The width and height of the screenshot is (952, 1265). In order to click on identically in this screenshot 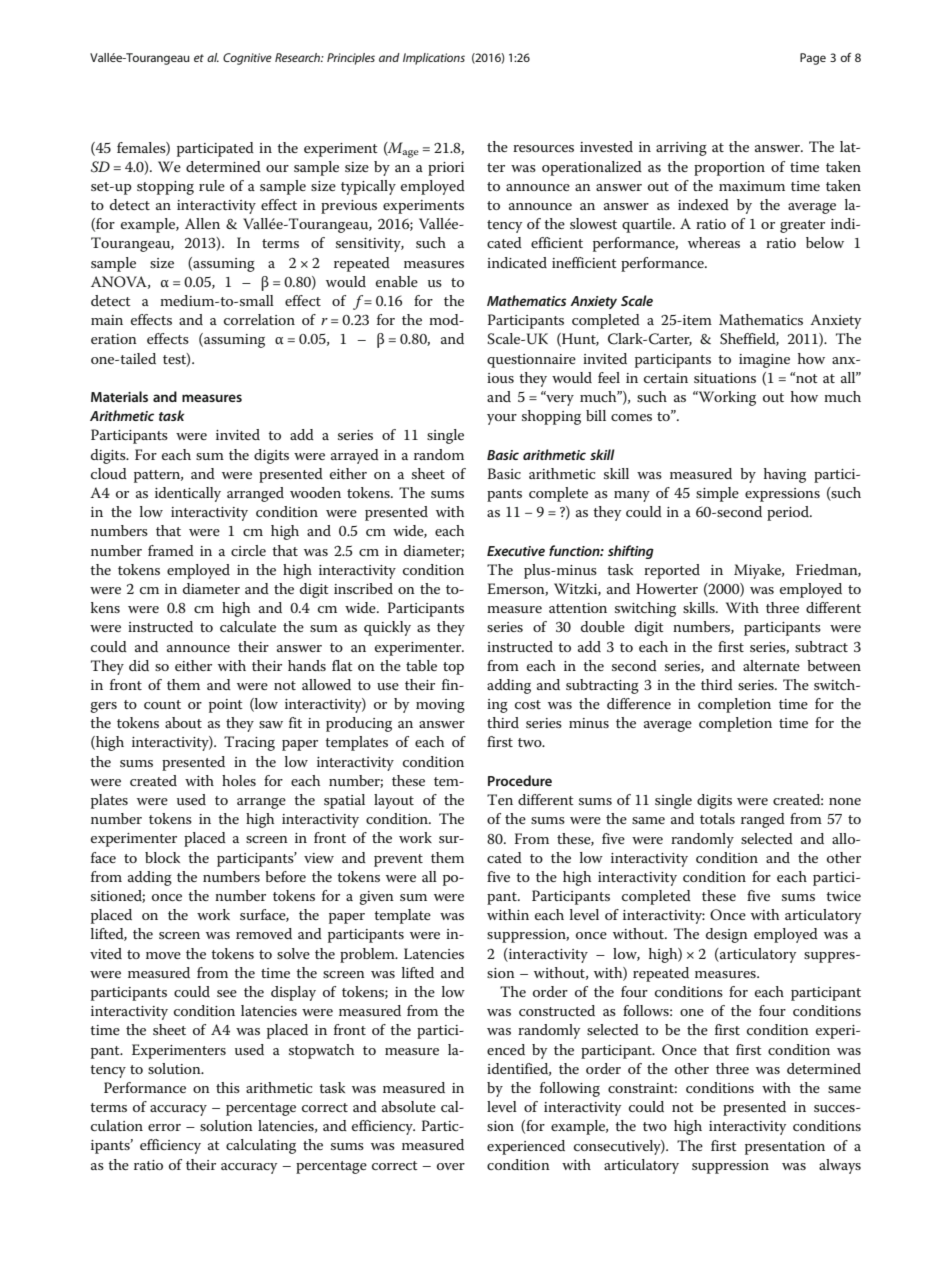, I will do `click(188, 494)`.
